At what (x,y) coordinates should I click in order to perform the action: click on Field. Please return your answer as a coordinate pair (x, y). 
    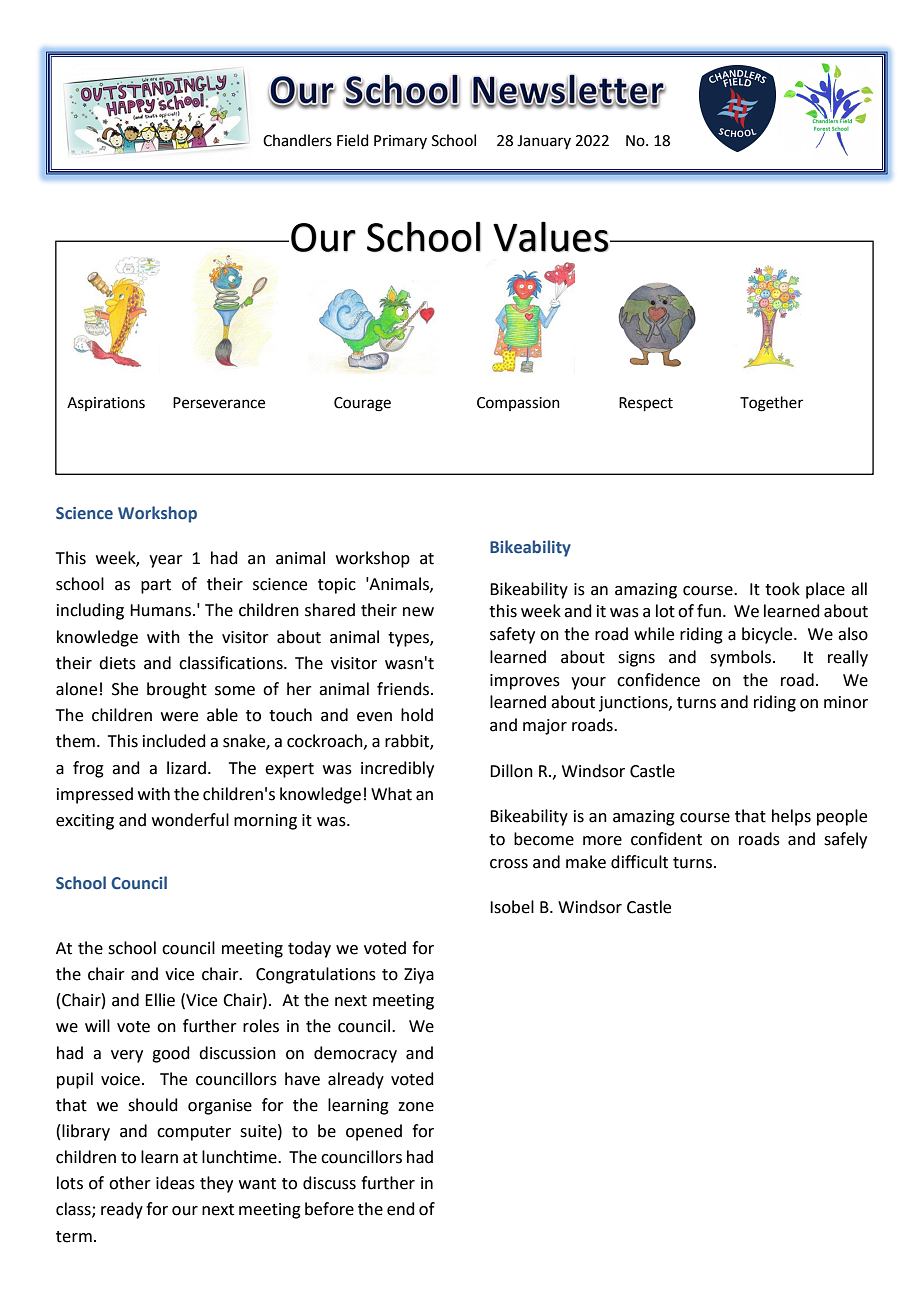
    Looking at the image, I should click on (353, 140).
